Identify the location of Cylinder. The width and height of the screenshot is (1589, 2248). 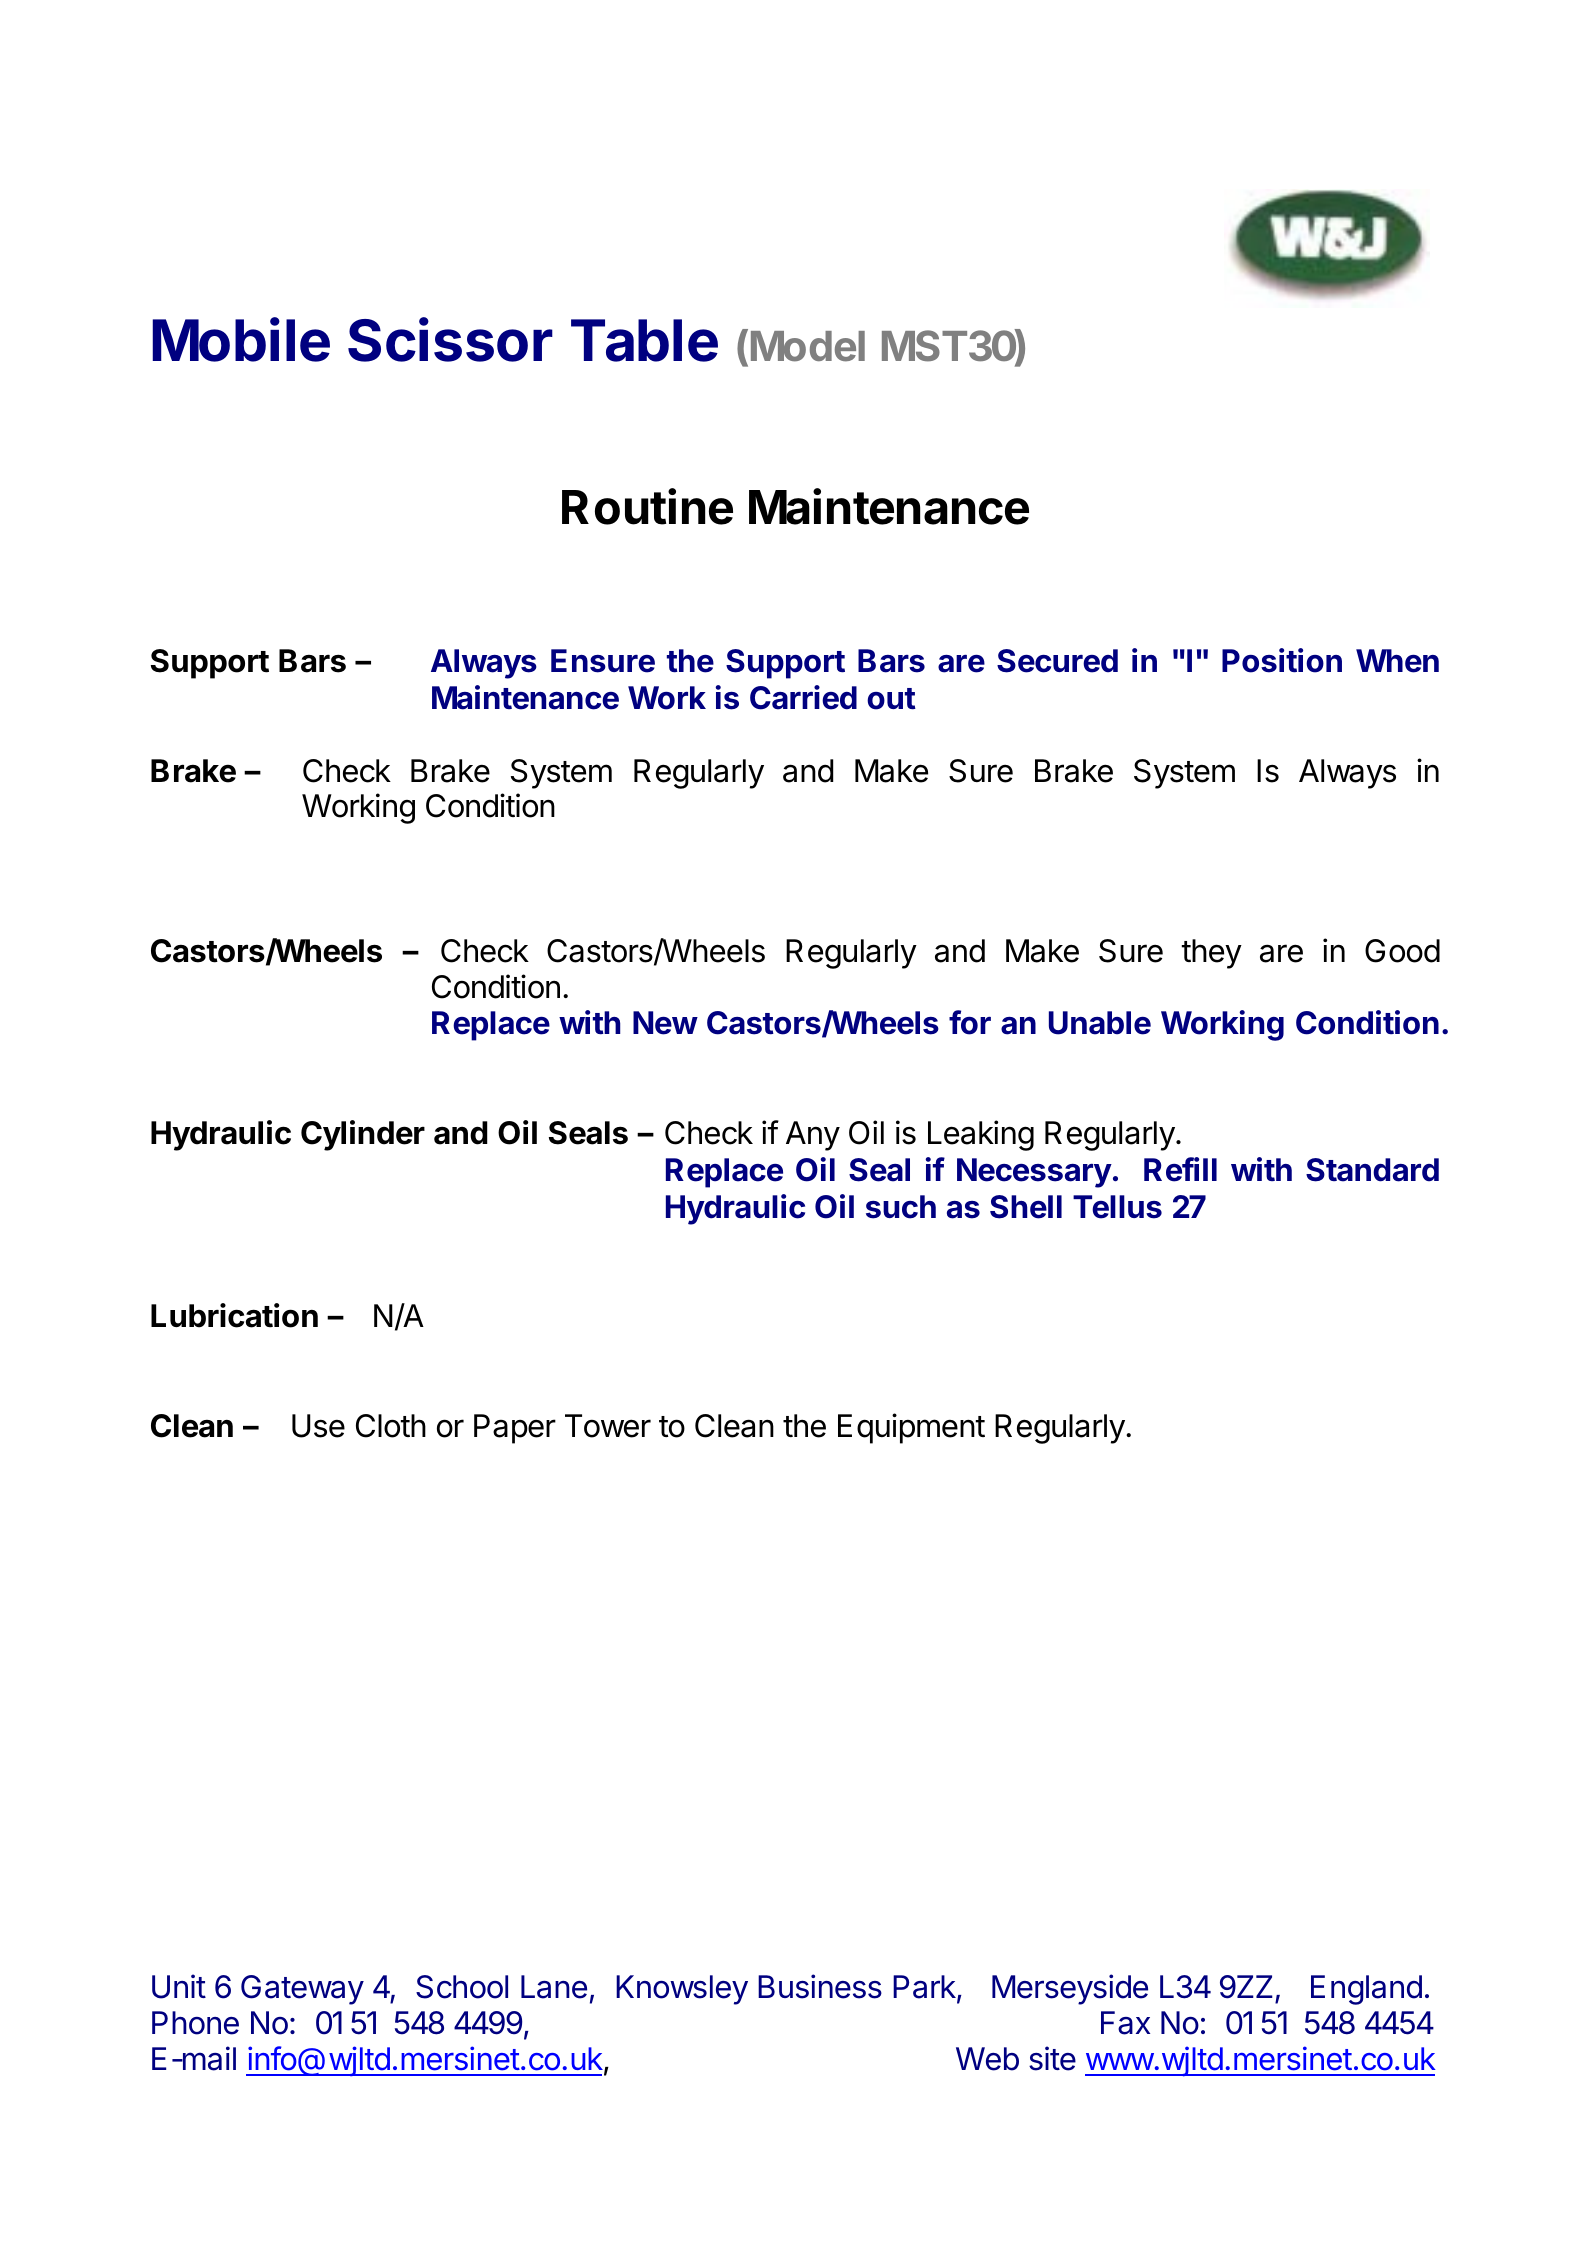
(363, 1135).
